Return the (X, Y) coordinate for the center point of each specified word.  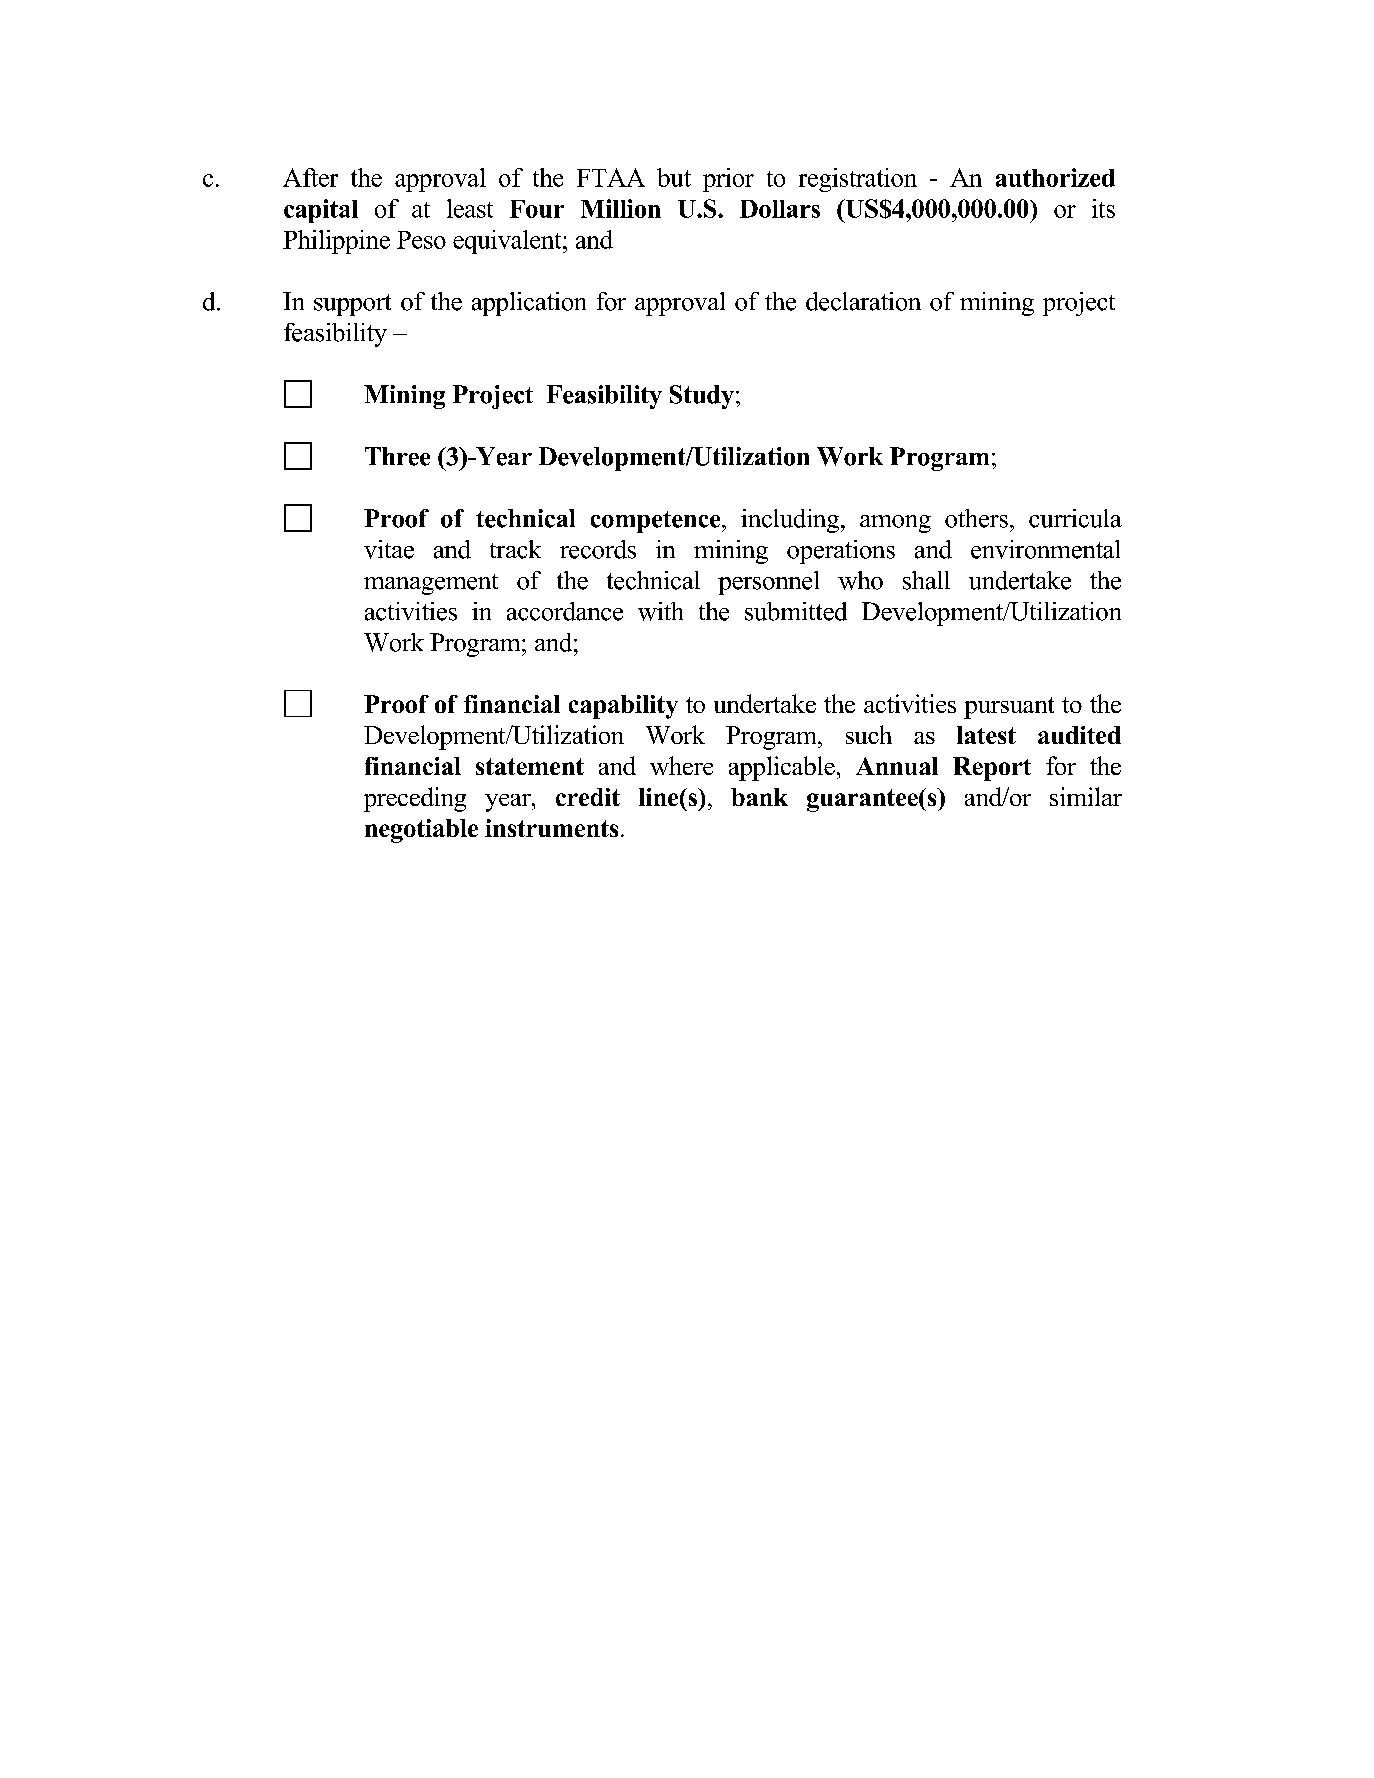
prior (728, 180)
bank (759, 797)
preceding (415, 799)
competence (657, 522)
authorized (1055, 177)
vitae (389, 549)
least (470, 208)
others (976, 518)
